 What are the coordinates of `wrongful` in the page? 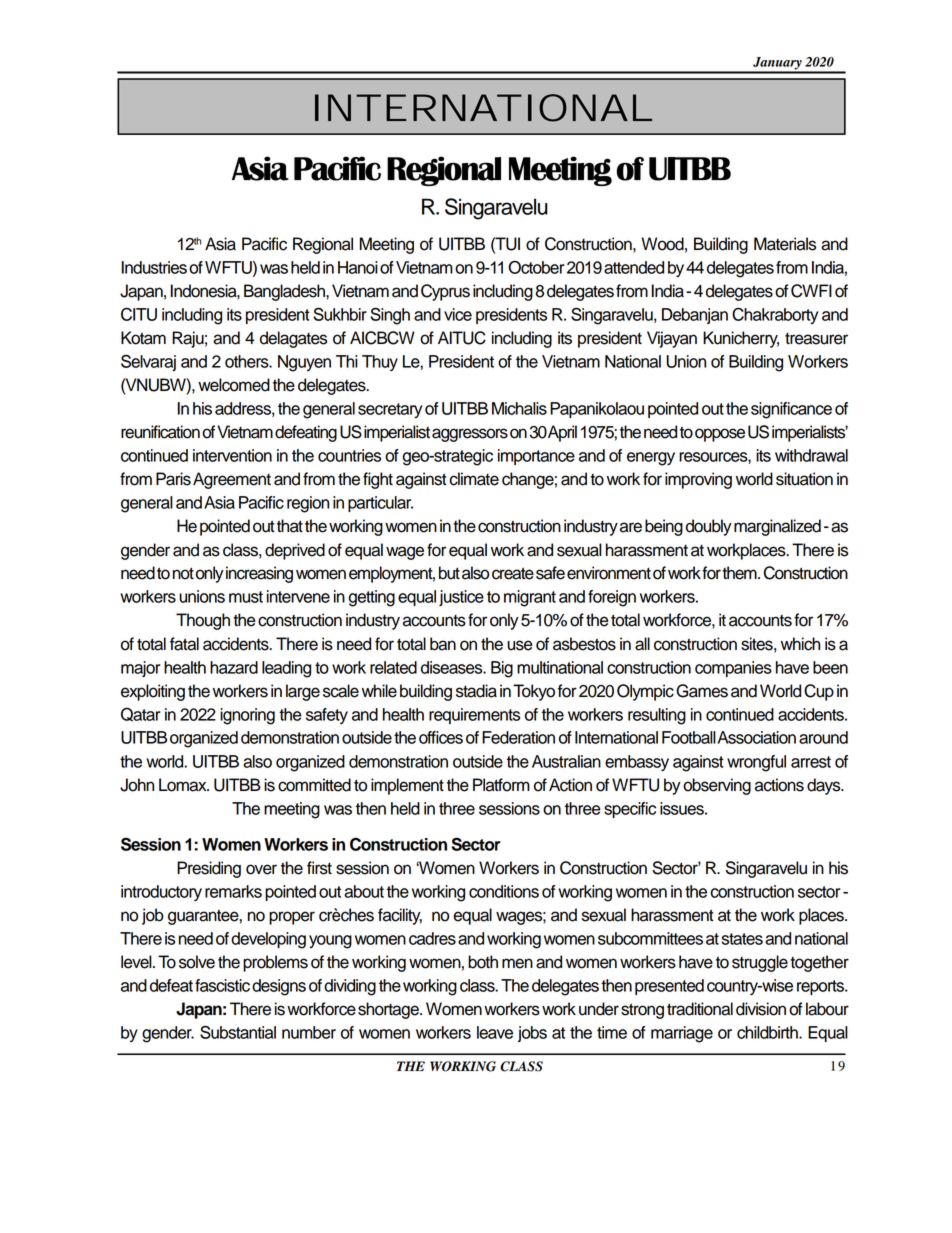 It's located at (756, 763).
